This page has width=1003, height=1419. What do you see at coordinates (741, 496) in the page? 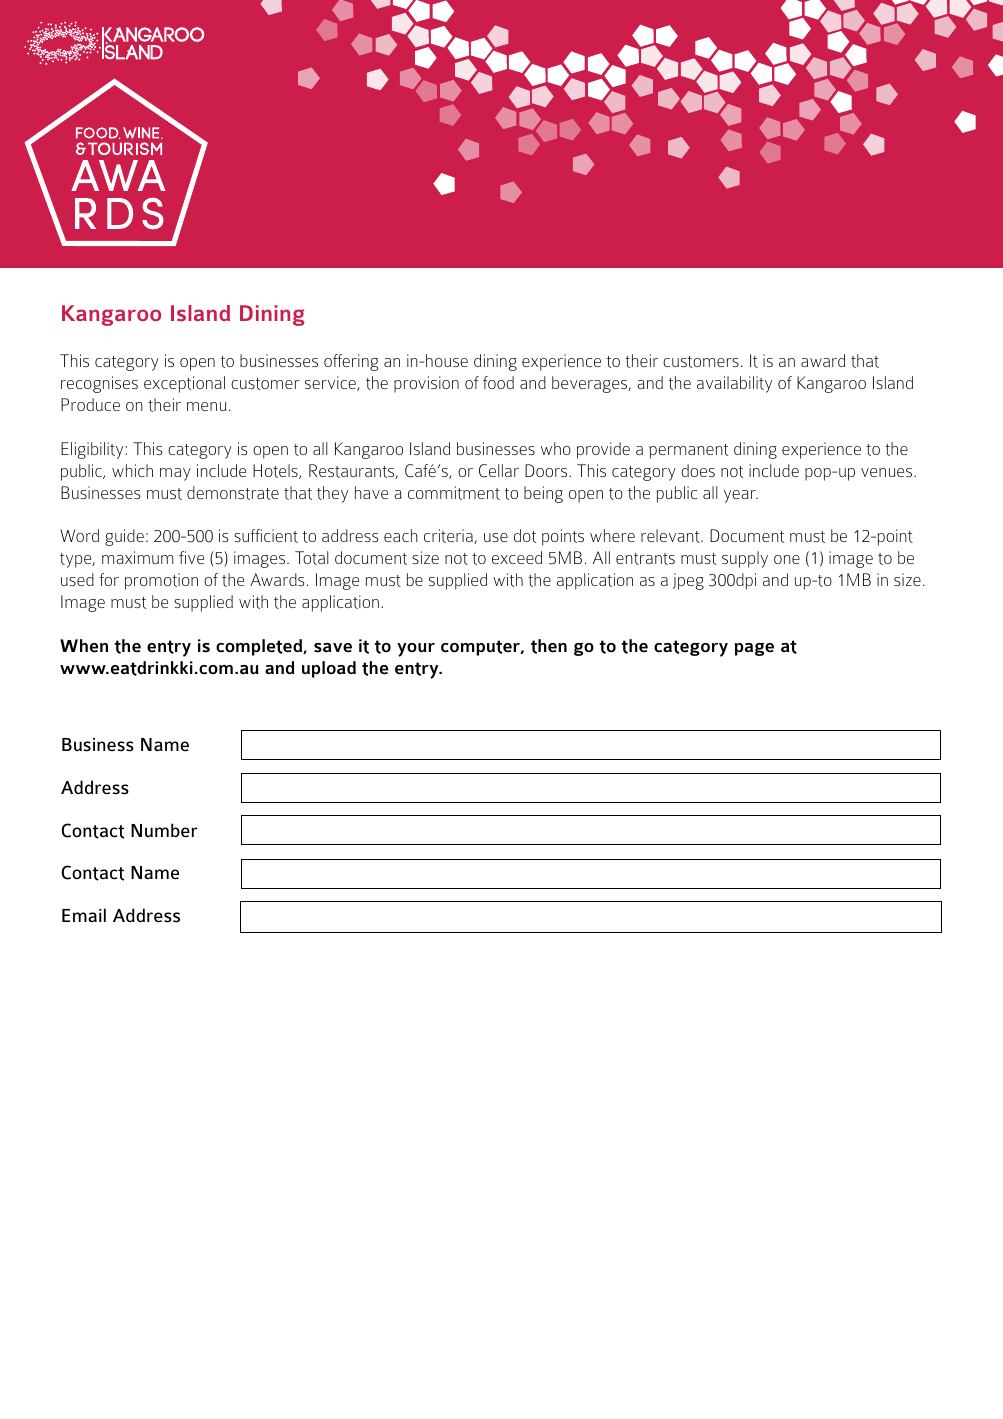
I see `year` at bounding box center [741, 496].
